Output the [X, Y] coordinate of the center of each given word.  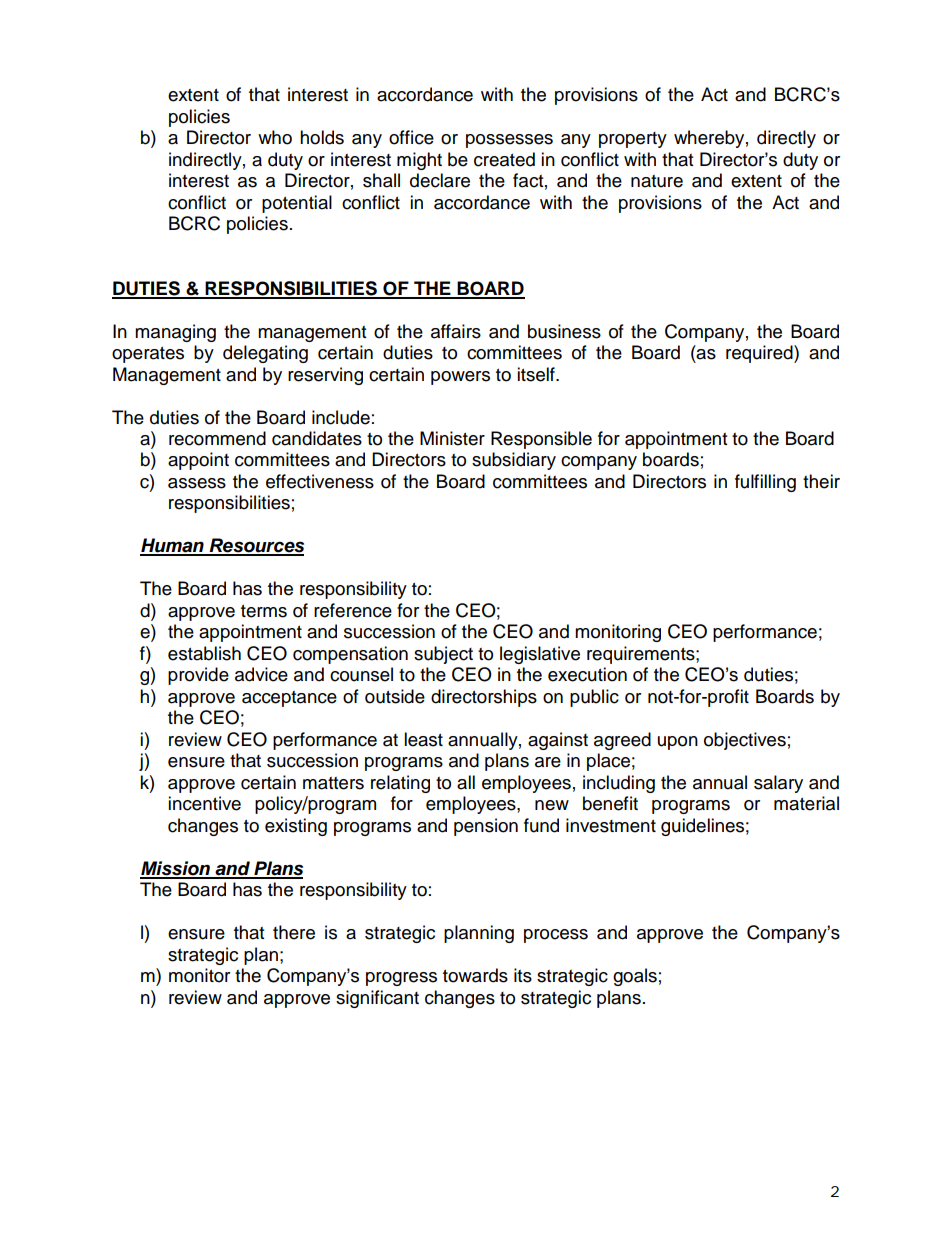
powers [460, 378]
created [504, 159]
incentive [204, 803]
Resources [255, 546]
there [294, 932]
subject [443, 655]
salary [778, 784]
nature [657, 181]
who [275, 137]
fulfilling [765, 483]
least [423, 739]
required [760, 354]
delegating [265, 354]
